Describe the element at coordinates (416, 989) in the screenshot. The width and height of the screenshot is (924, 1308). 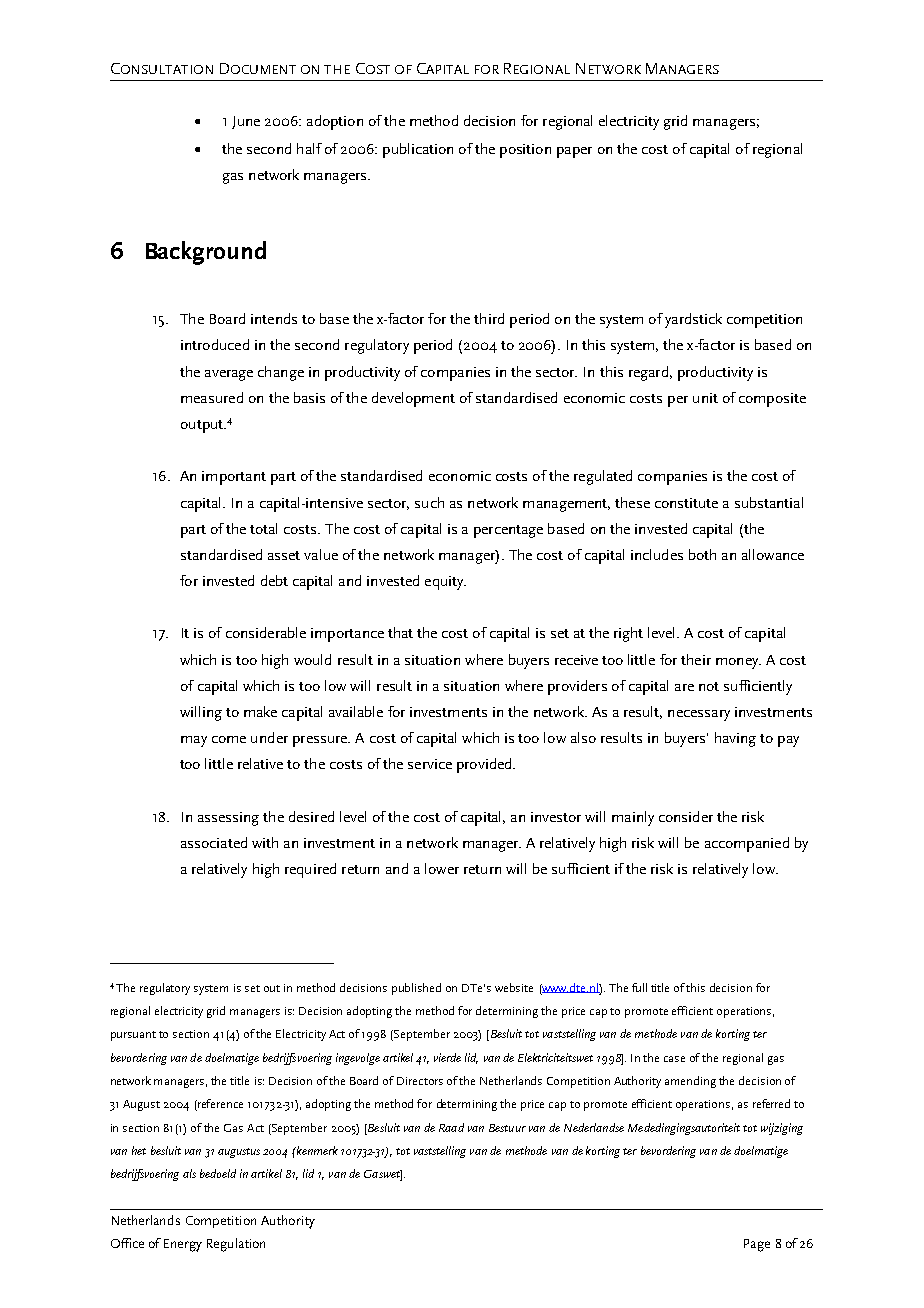
I see `published` at that location.
